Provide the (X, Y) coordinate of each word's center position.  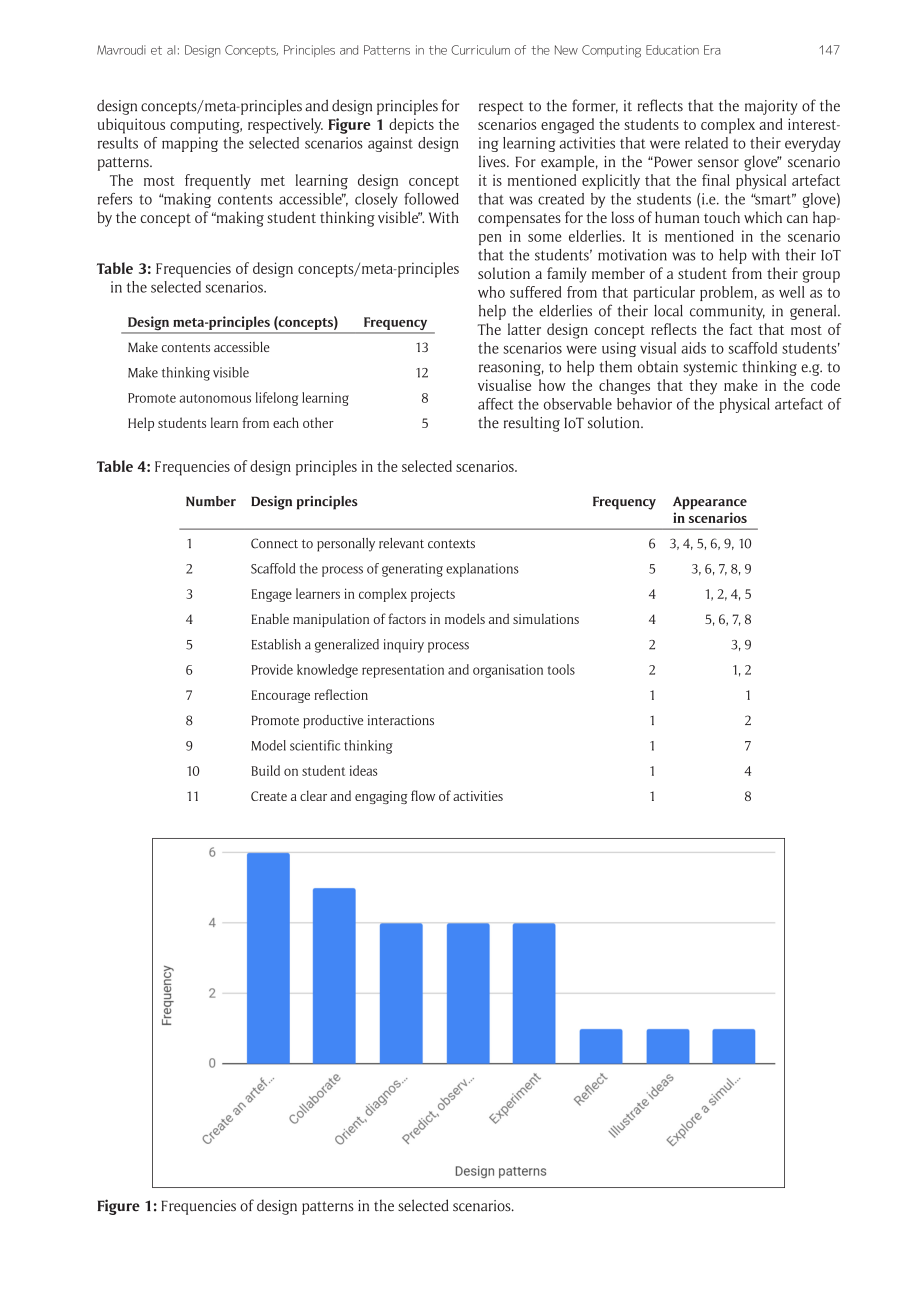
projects (433, 595)
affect (496, 404)
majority (771, 107)
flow (423, 795)
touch (722, 217)
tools (561, 669)
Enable (270, 618)
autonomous (215, 398)
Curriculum (480, 50)
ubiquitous (131, 126)
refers (115, 199)
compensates (519, 220)
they (703, 387)
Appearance (710, 503)
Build (266, 770)
